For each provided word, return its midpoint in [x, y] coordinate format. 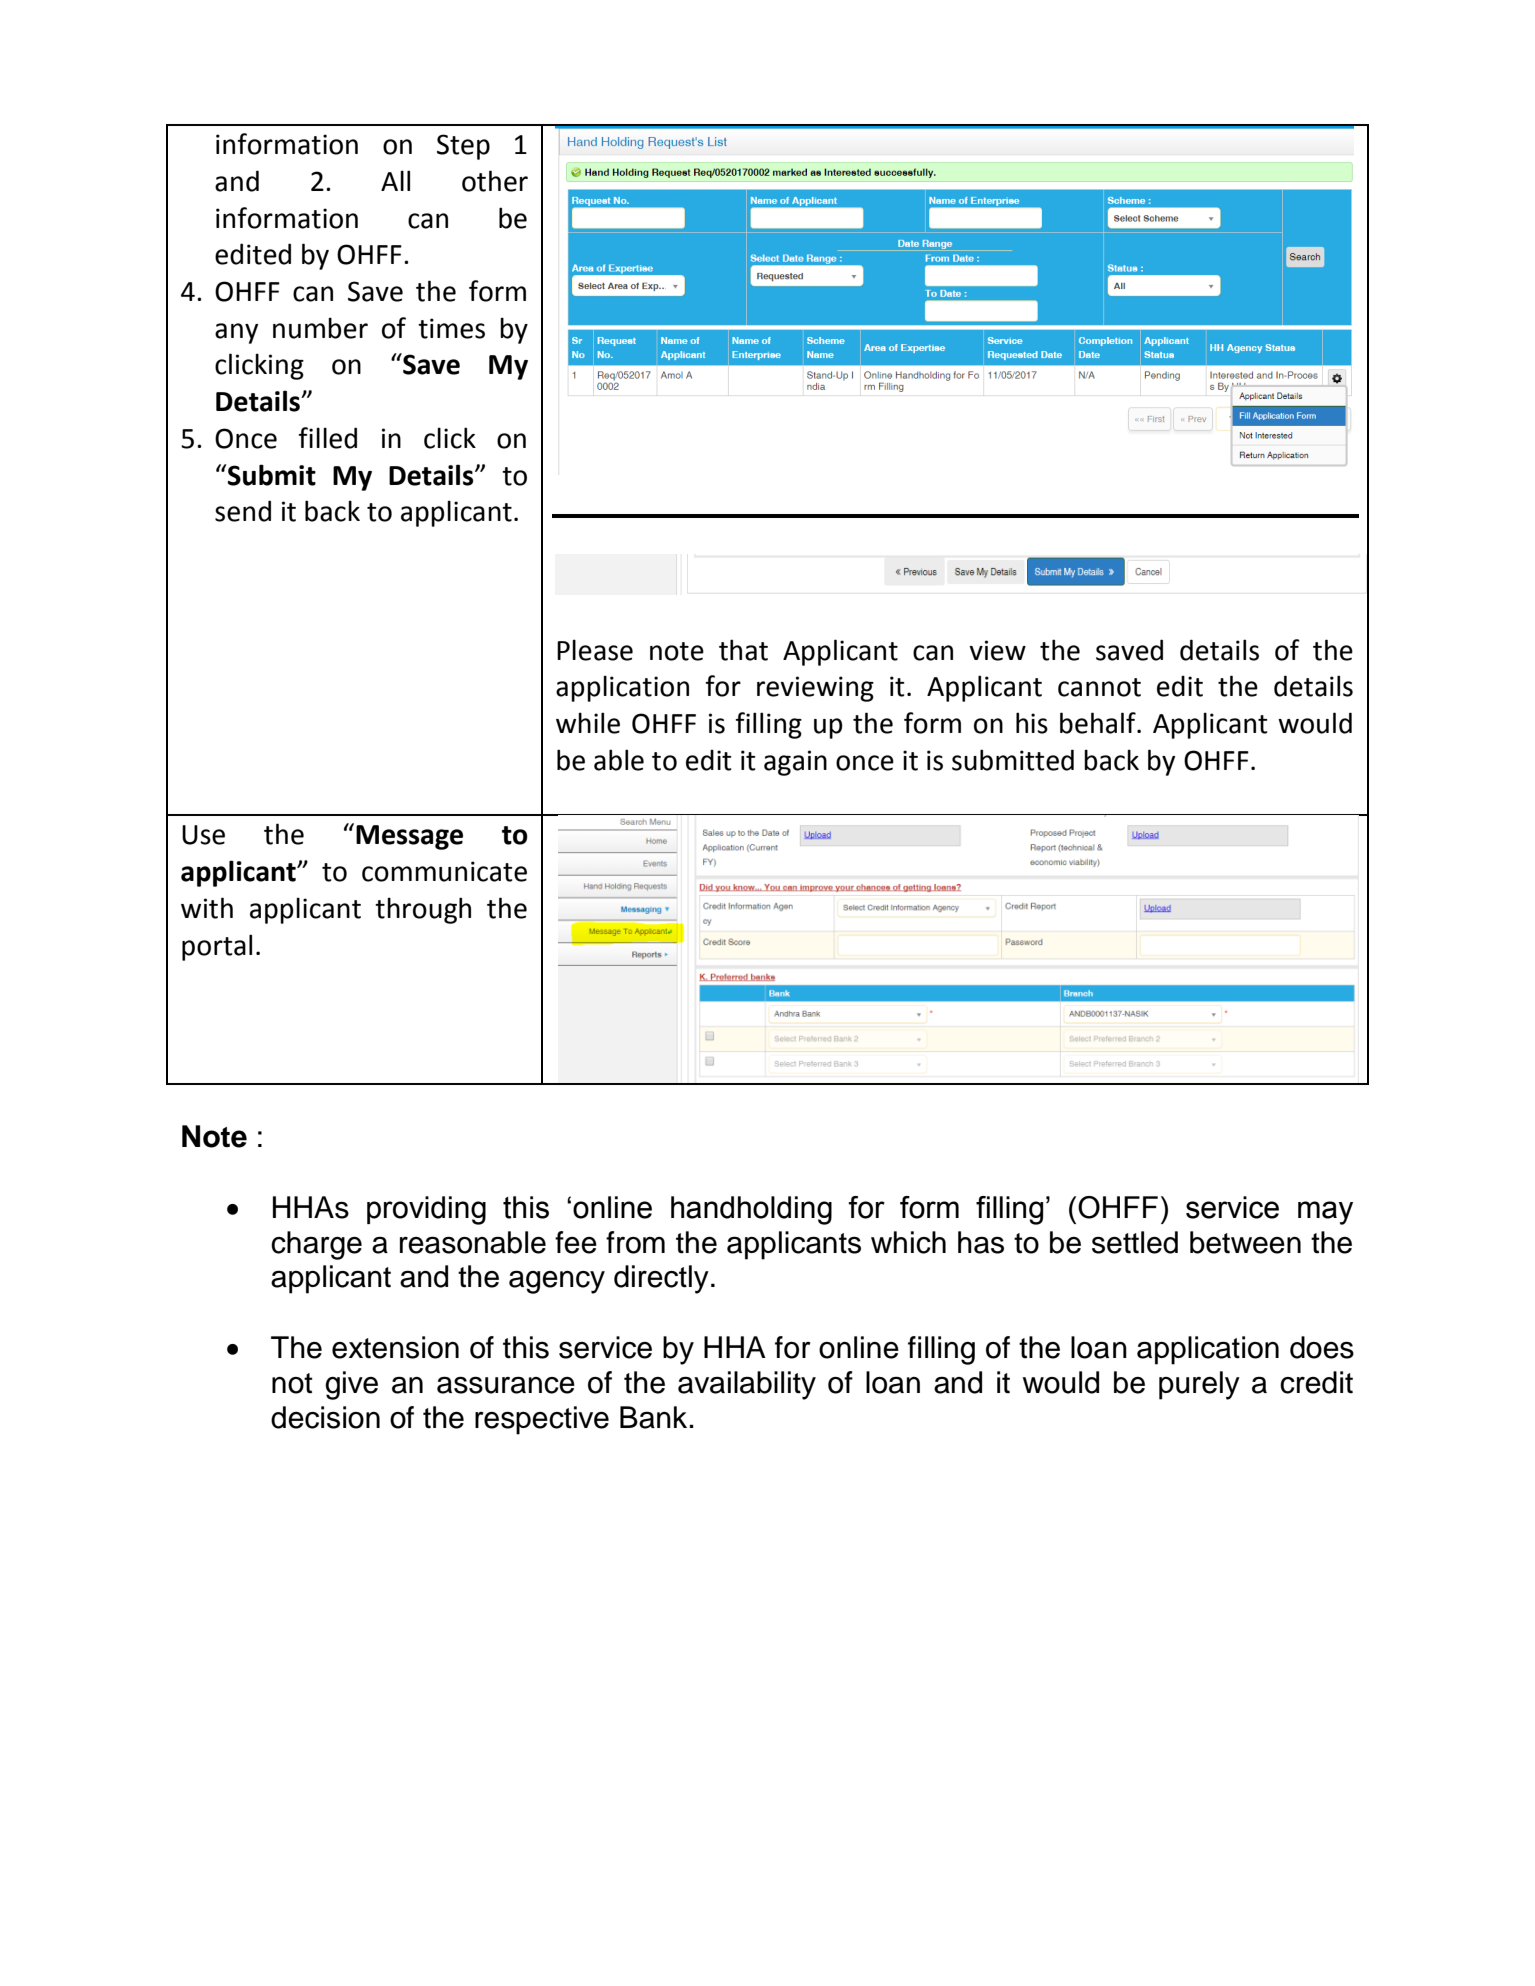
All [395, 180]
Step [463, 147]
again [795, 763]
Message [409, 837]
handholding [751, 1210]
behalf [1099, 723]
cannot [1099, 687]
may [1325, 1213]
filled [327, 438]
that [743, 650]
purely [1199, 1385]
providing [426, 1210]
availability [747, 1385]
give [351, 1385]
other [495, 181]
